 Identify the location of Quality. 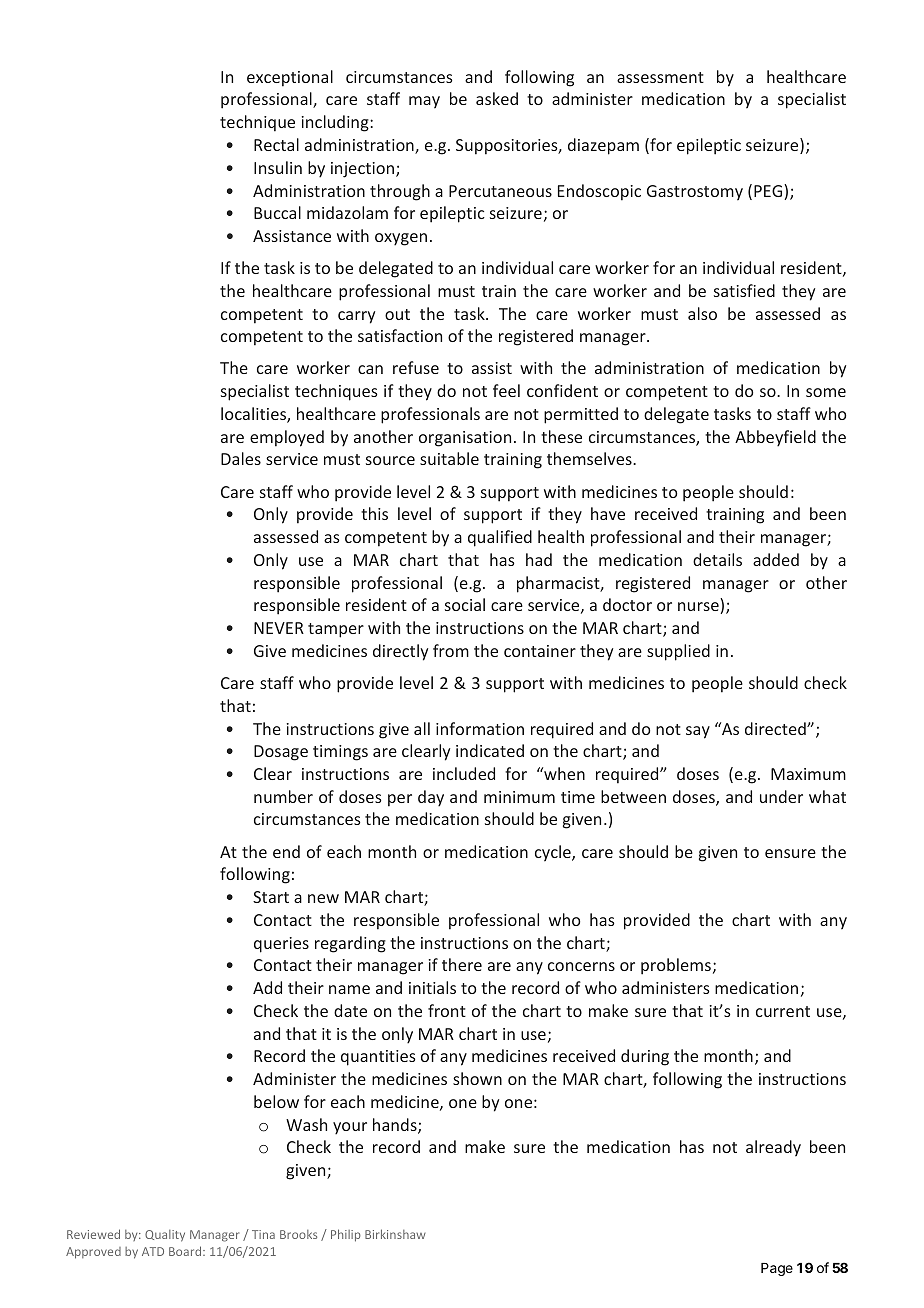
(165, 1236).
